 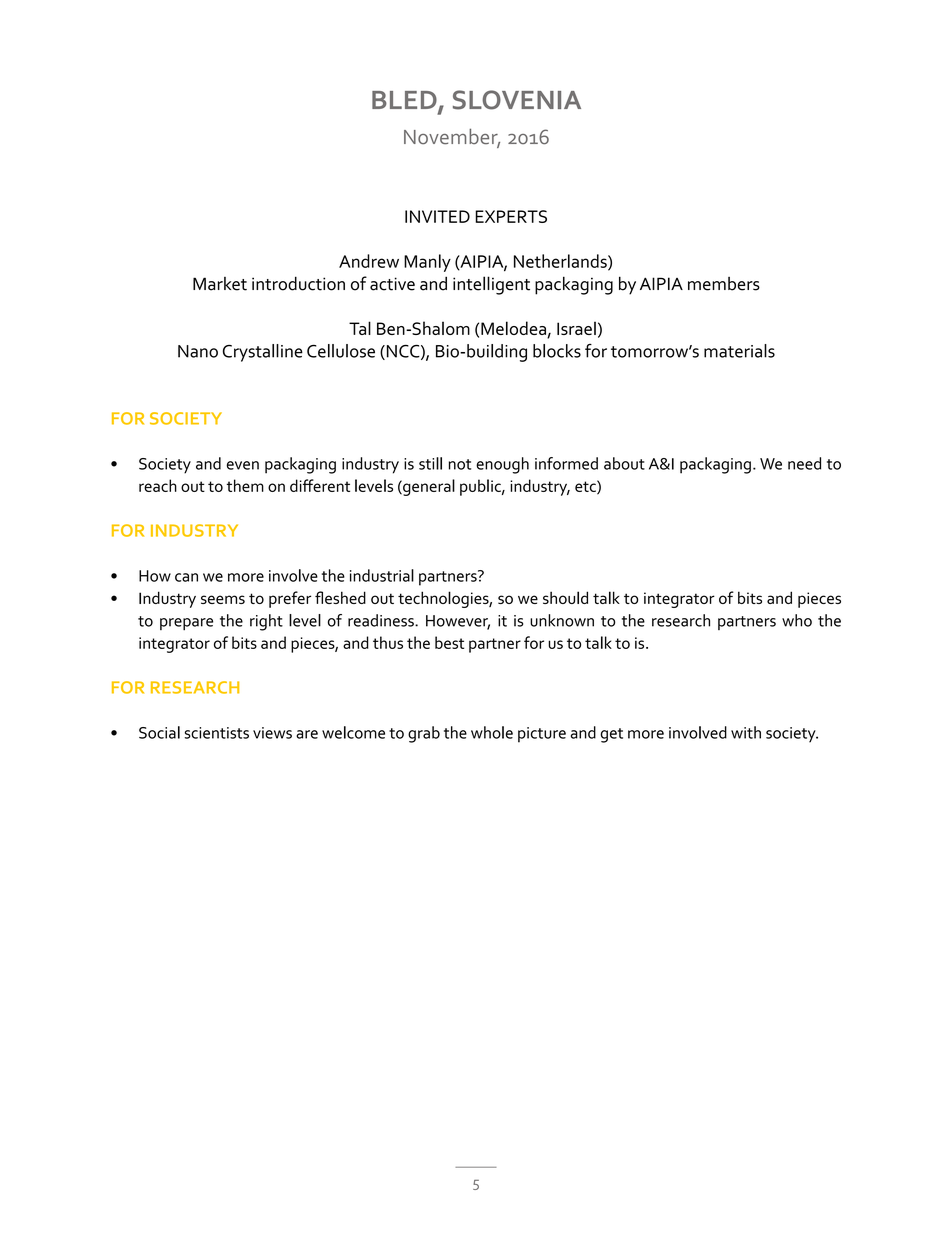 I want to click on BLED, so click(x=405, y=101).
